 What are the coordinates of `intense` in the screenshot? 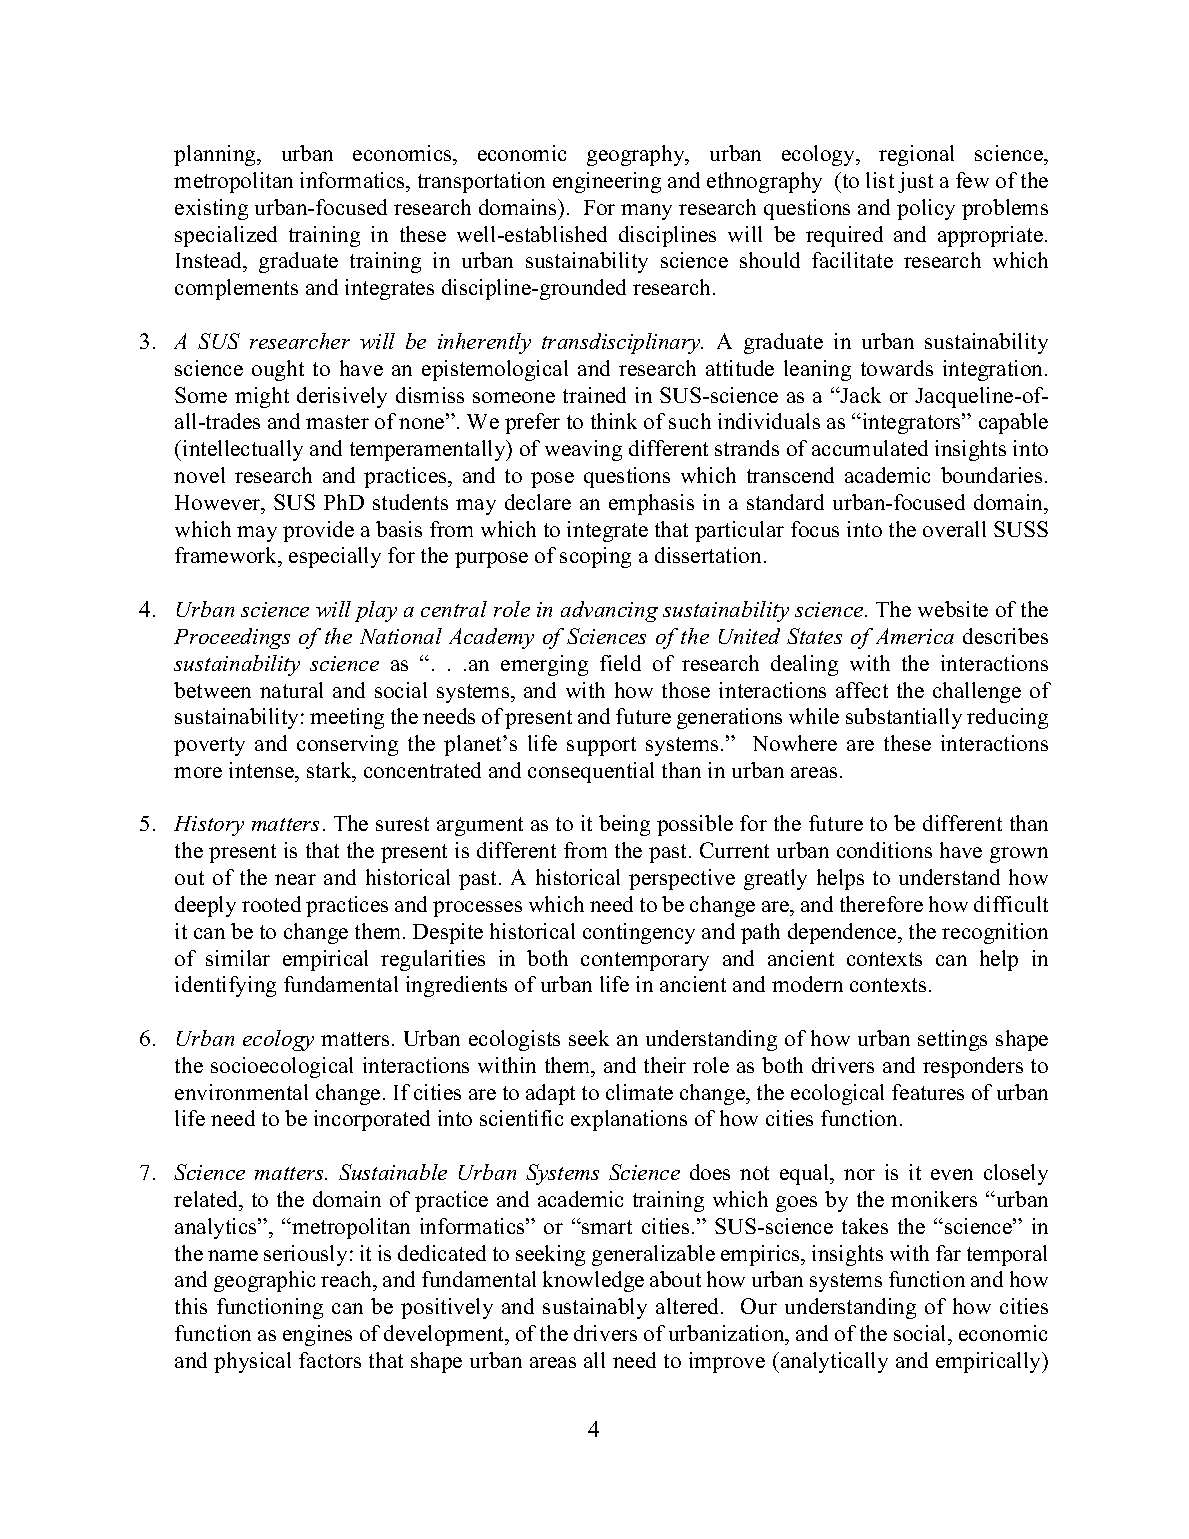 It's located at (262, 770).
